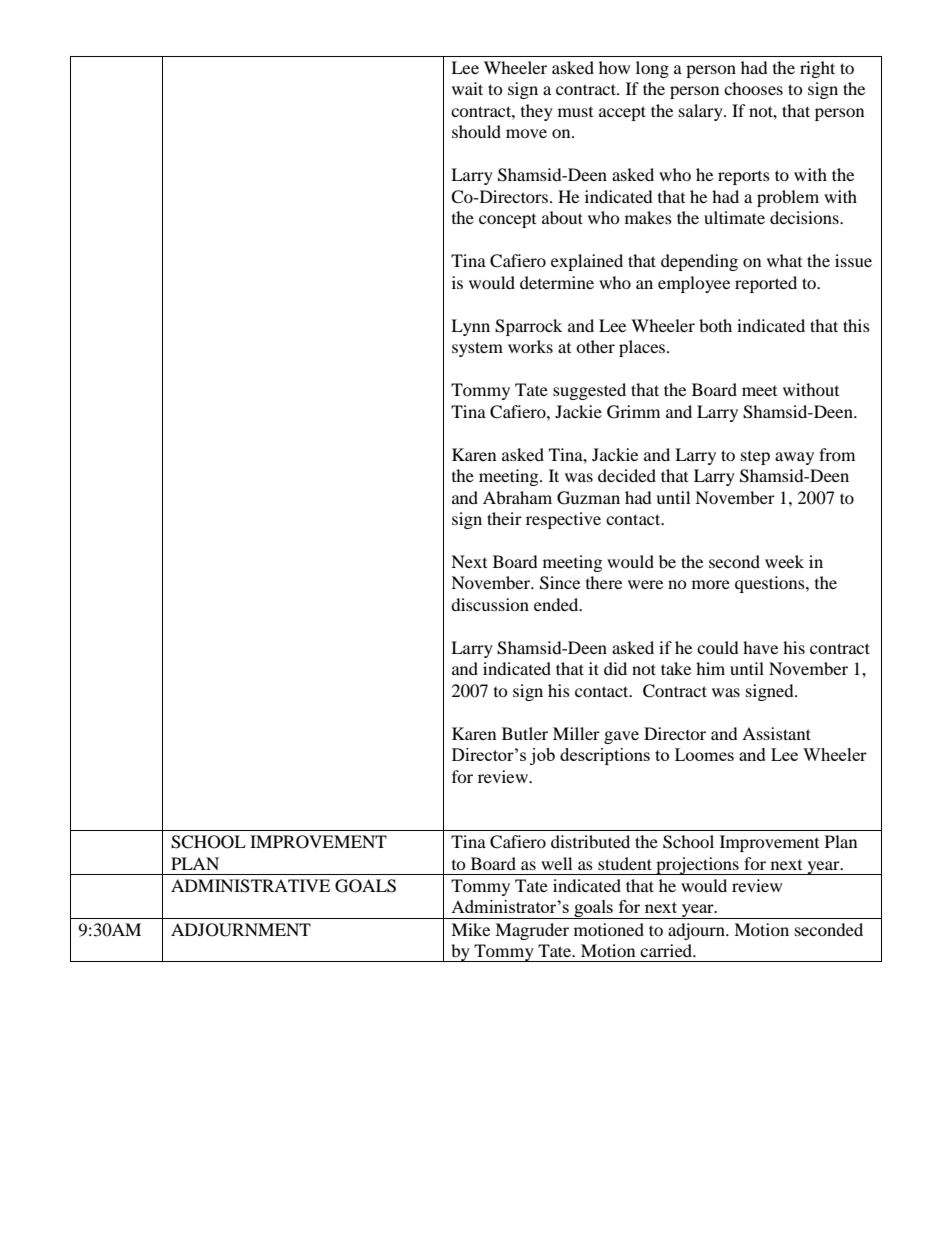 The width and height of the screenshot is (952, 1233). I want to click on chooses, so click(753, 88).
